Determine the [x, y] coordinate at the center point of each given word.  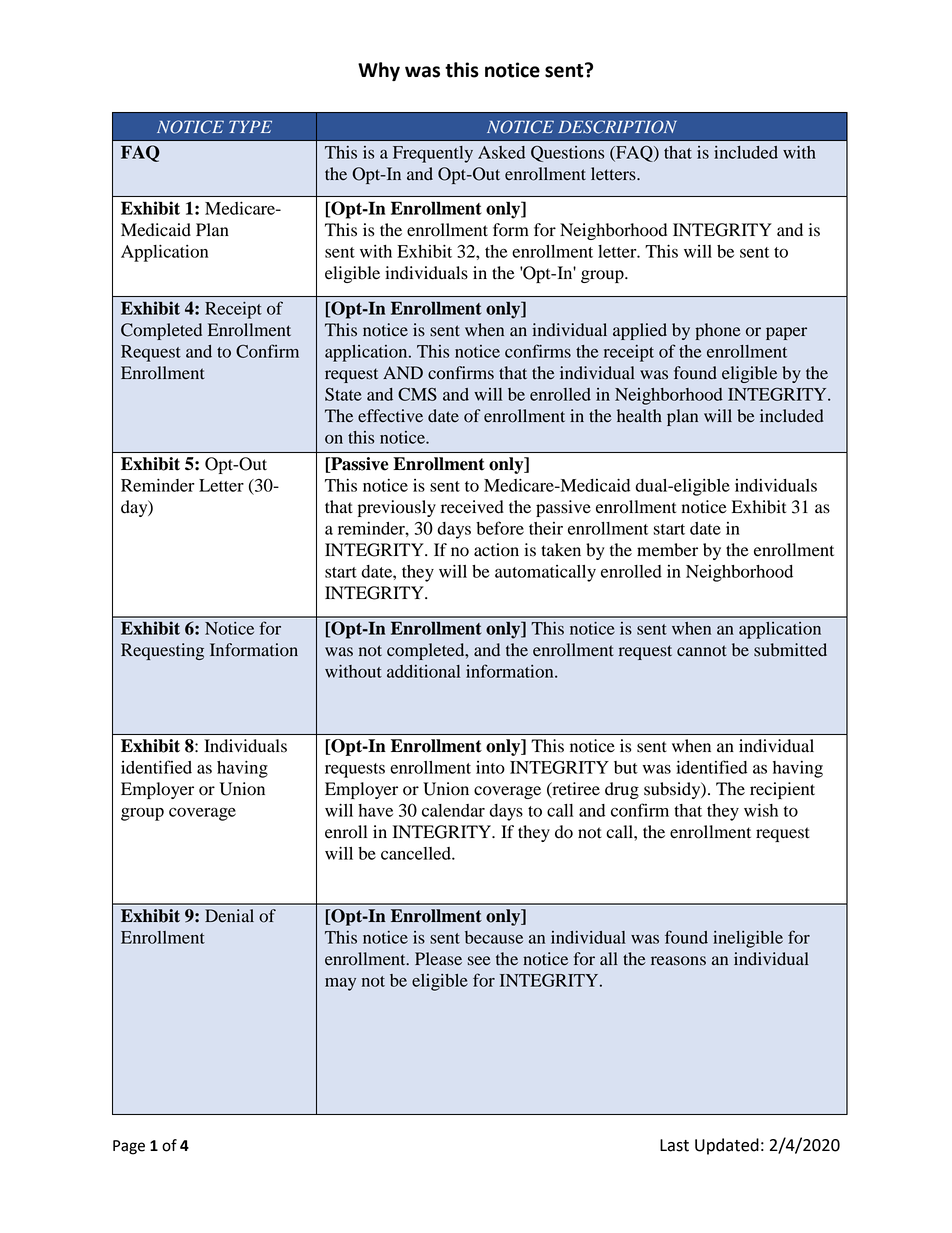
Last [674, 1145]
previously [397, 508]
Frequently [433, 154]
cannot [702, 651]
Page [129, 1147]
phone [718, 331]
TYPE [250, 126]
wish [761, 810]
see [479, 961]
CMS [417, 394]
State [343, 394]
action [496, 550]
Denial [229, 916]
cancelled [417, 853]
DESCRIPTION [617, 127]
